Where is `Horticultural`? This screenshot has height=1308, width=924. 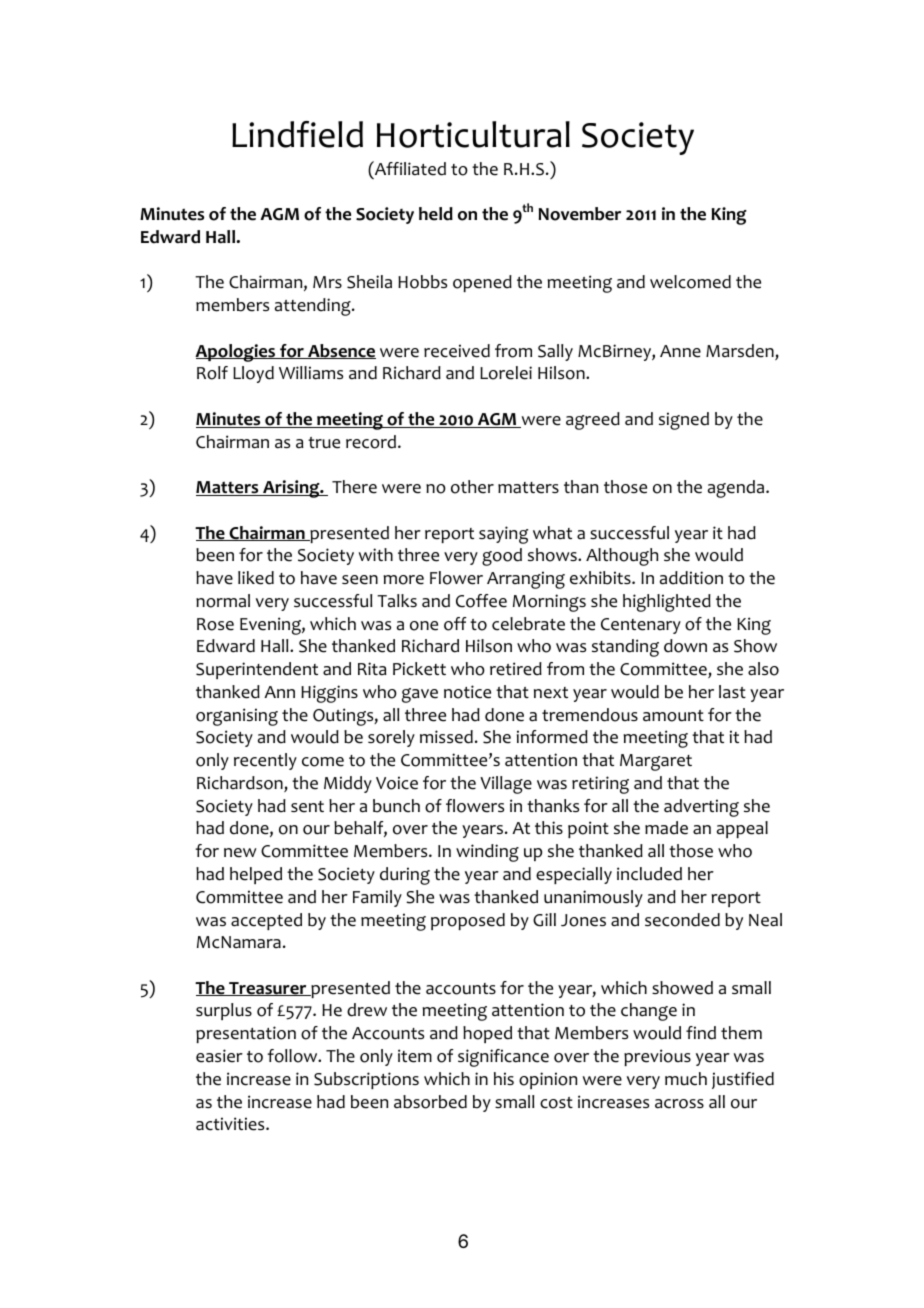
Horticultural is located at coordinates (473, 134).
